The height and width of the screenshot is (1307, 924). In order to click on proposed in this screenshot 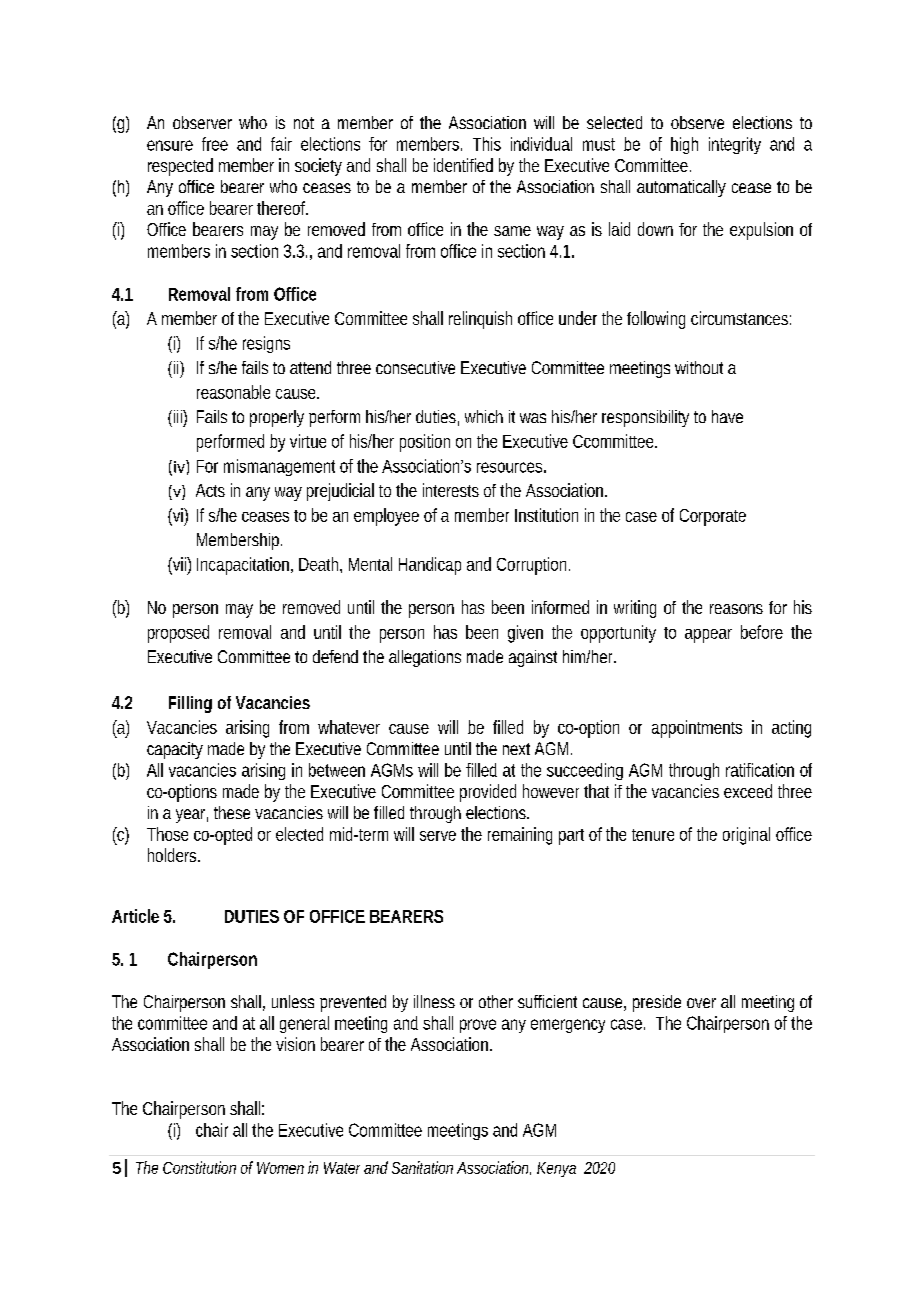, I will do `click(178, 634)`.
